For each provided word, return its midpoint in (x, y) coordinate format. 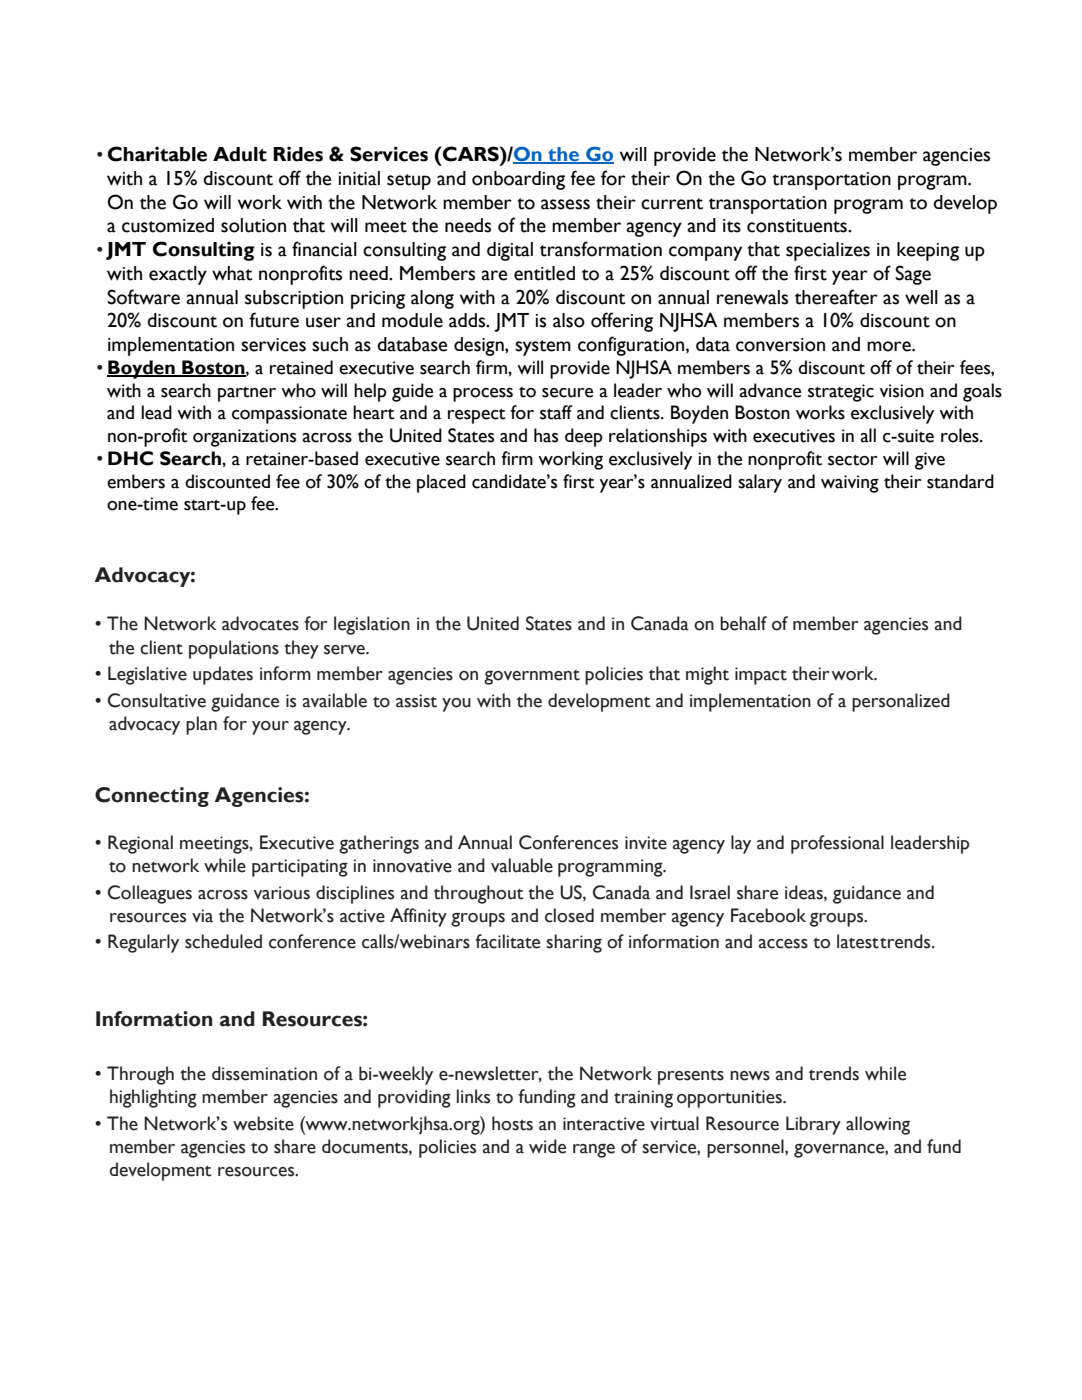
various (282, 893)
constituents (798, 226)
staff (556, 412)
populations (234, 649)
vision (902, 391)
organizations (244, 438)
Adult (240, 154)
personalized (901, 702)
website (263, 1123)
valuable (522, 865)
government (532, 677)
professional (837, 844)
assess (565, 204)
